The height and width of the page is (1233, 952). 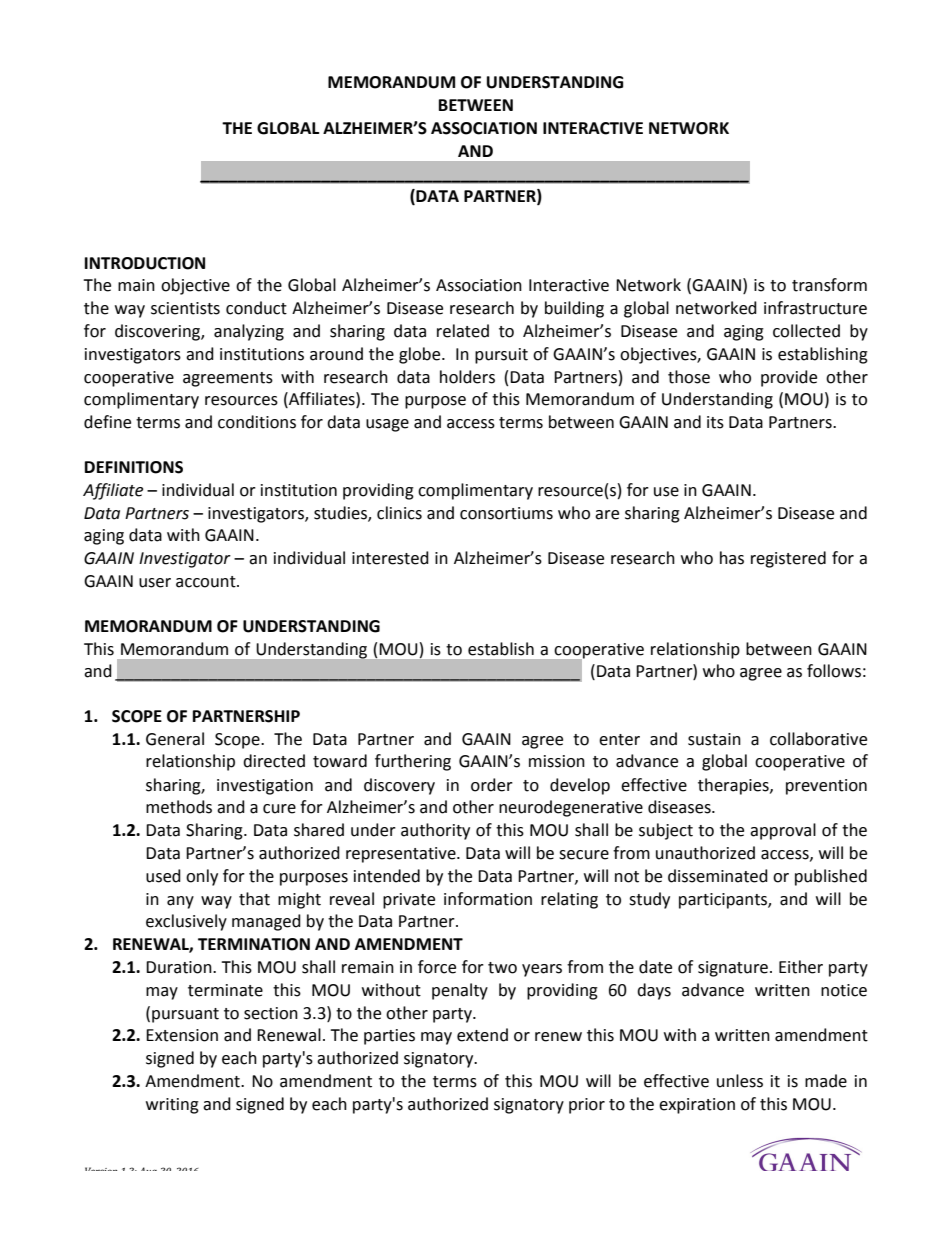 What do you see at coordinates (463, 331) in the page?
I see `related` at bounding box center [463, 331].
